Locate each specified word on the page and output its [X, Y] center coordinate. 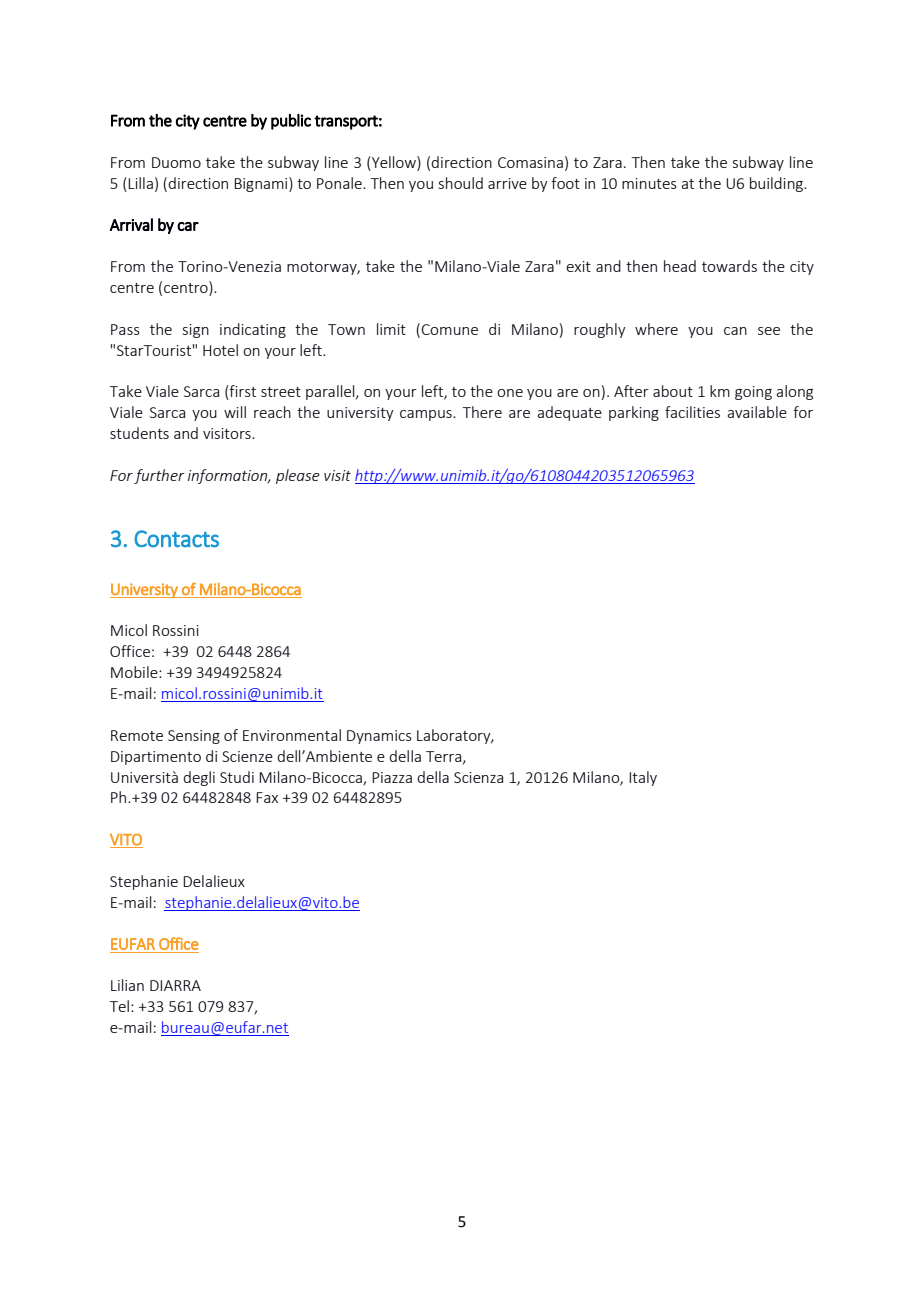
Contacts [176, 539]
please [298, 476]
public [291, 122]
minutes [649, 183]
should [461, 183]
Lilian [127, 985]
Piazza [392, 777]
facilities [692, 412]
